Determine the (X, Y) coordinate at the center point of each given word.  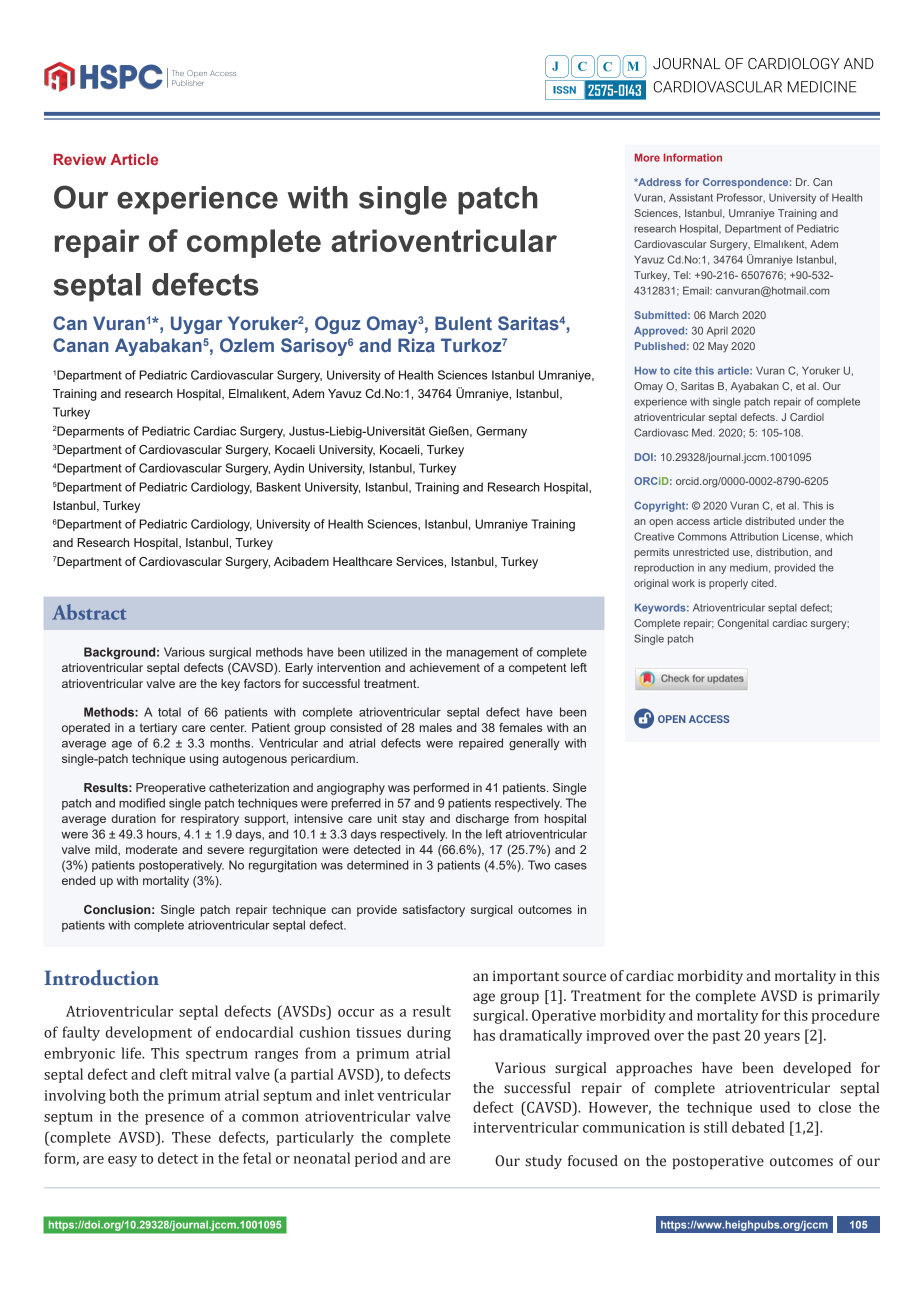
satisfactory (434, 911)
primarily (849, 997)
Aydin (289, 469)
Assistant (691, 197)
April (717, 331)
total (169, 712)
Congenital (743, 624)
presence (174, 1119)
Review (80, 159)
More (647, 157)
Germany (502, 432)
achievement (445, 667)
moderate (151, 849)
